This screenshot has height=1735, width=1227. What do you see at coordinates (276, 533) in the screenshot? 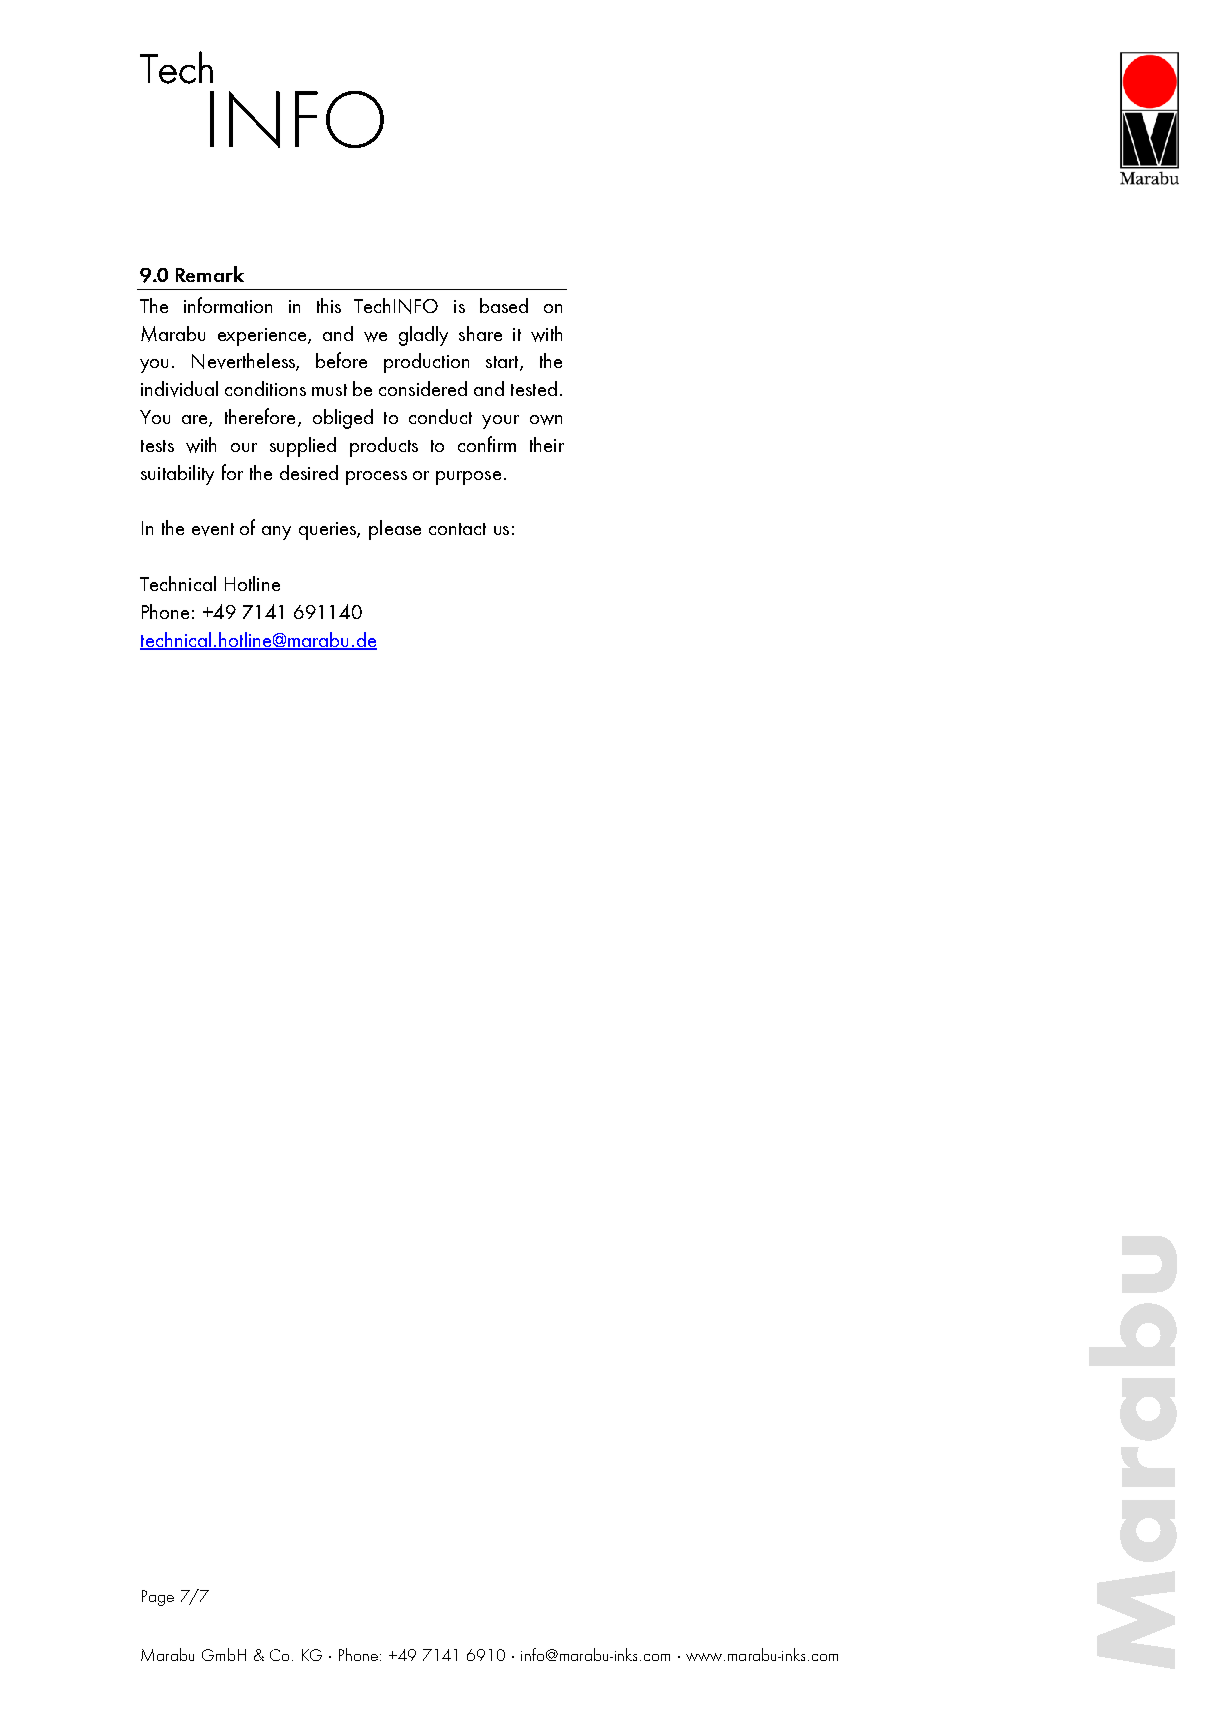
I see `any` at bounding box center [276, 533].
